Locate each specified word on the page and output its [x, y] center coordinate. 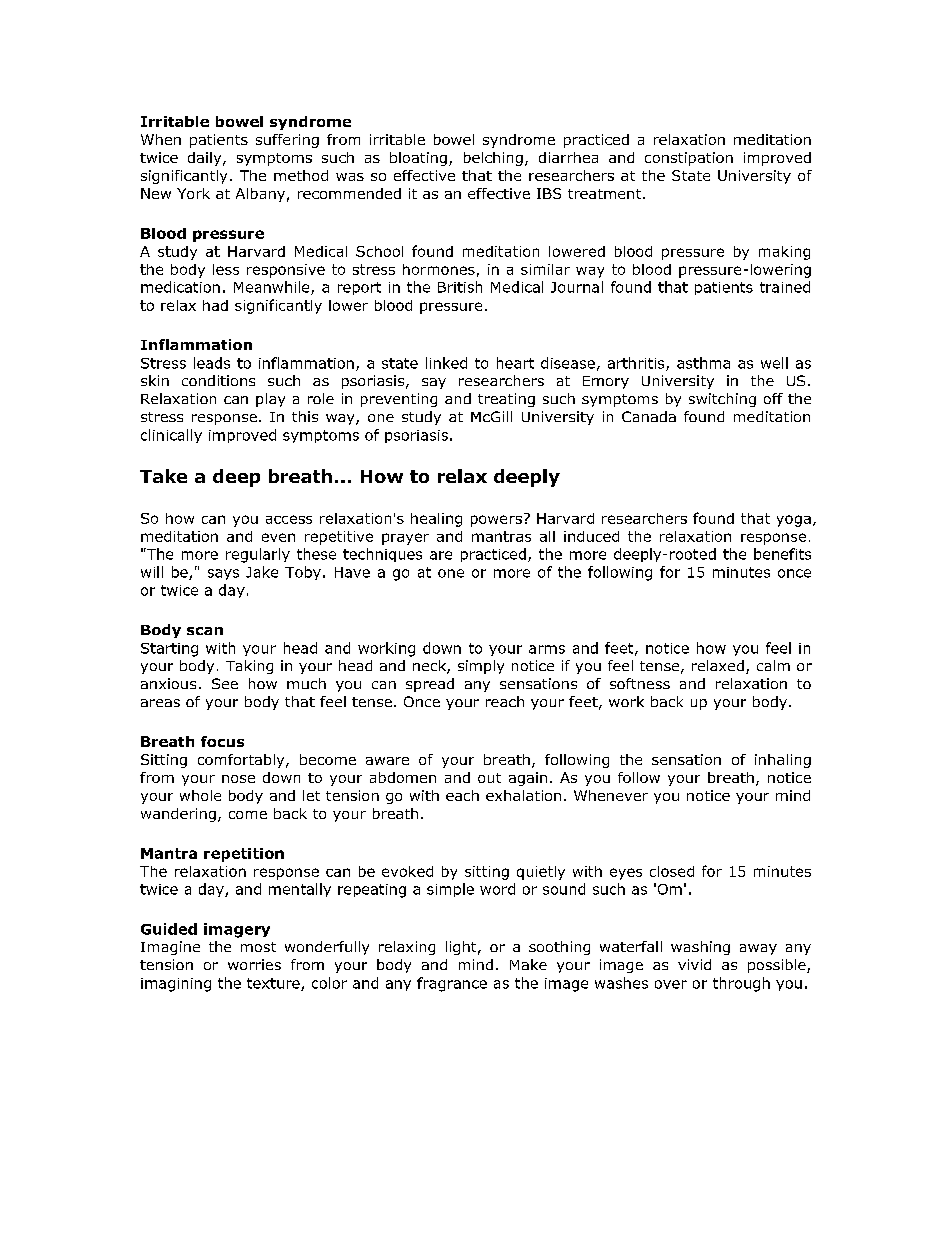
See [225, 683]
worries [254, 964]
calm [773, 665]
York [193, 193]
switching [722, 400]
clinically [171, 436]
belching [493, 159]
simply [481, 667]
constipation [689, 159]
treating [506, 400]
